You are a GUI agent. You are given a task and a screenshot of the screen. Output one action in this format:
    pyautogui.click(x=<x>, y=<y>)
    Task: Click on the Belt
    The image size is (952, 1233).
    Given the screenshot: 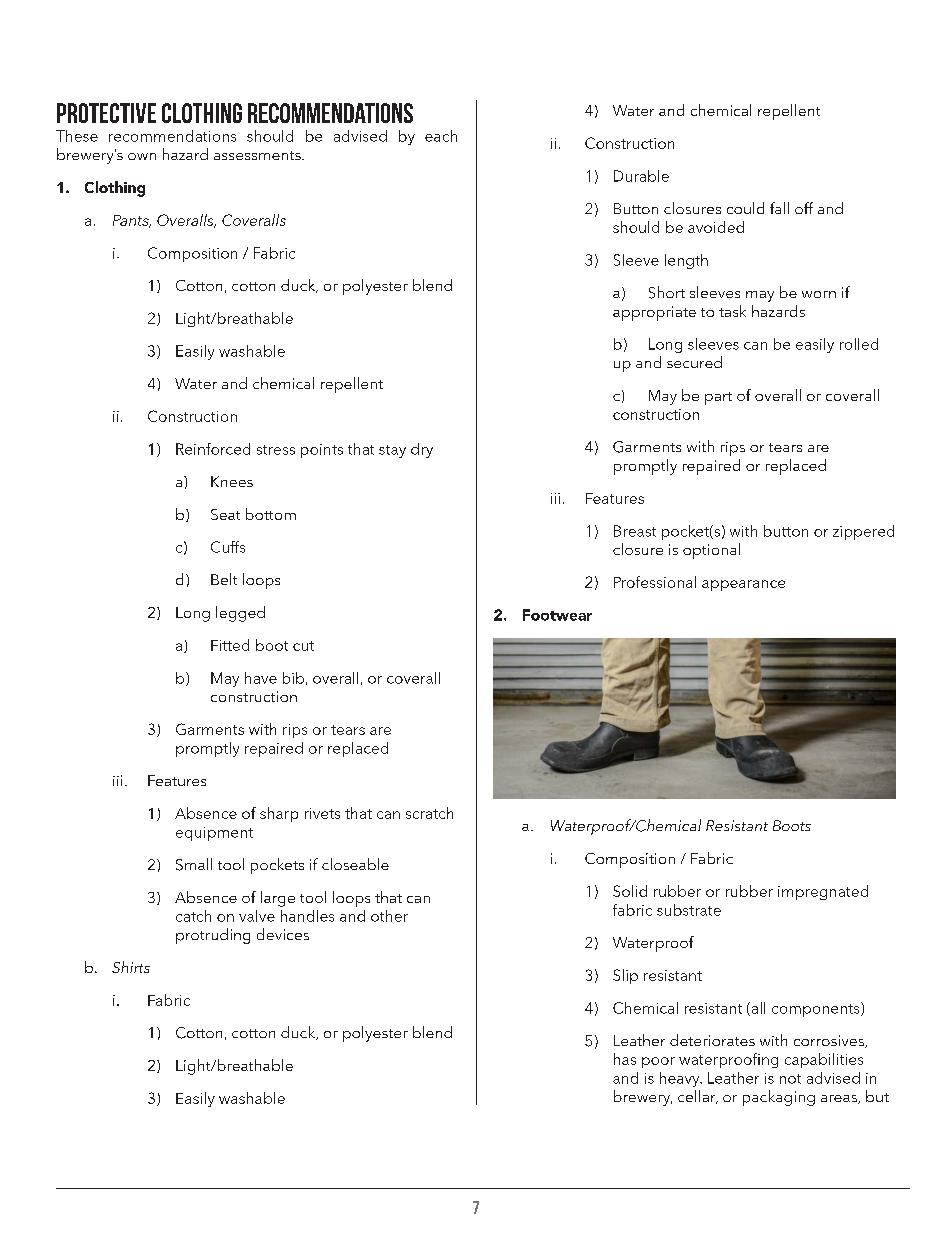 What is the action you would take?
    pyautogui.click(x=224, y=579)
